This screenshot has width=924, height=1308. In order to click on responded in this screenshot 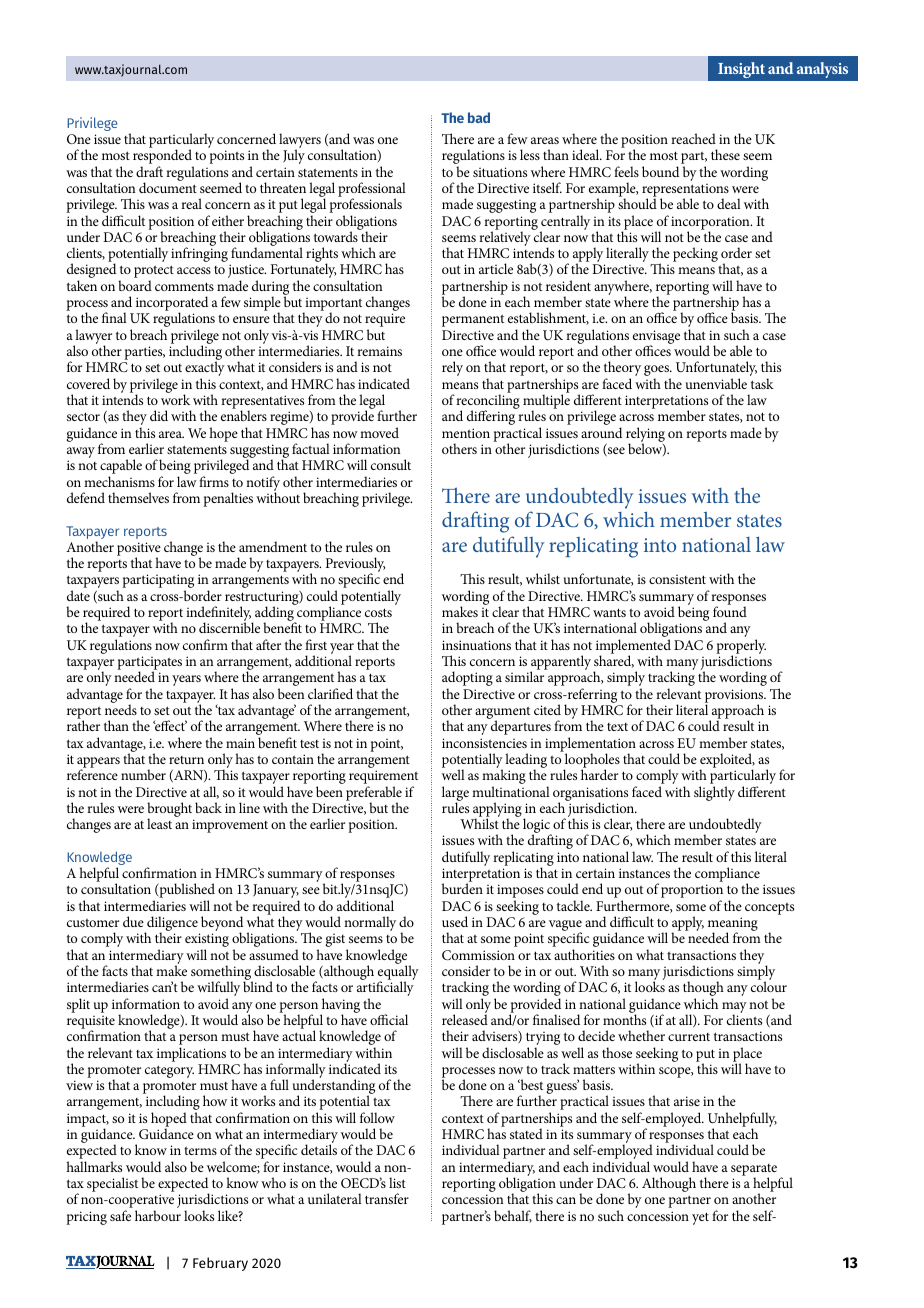, I will do `click(163, 158)`.
